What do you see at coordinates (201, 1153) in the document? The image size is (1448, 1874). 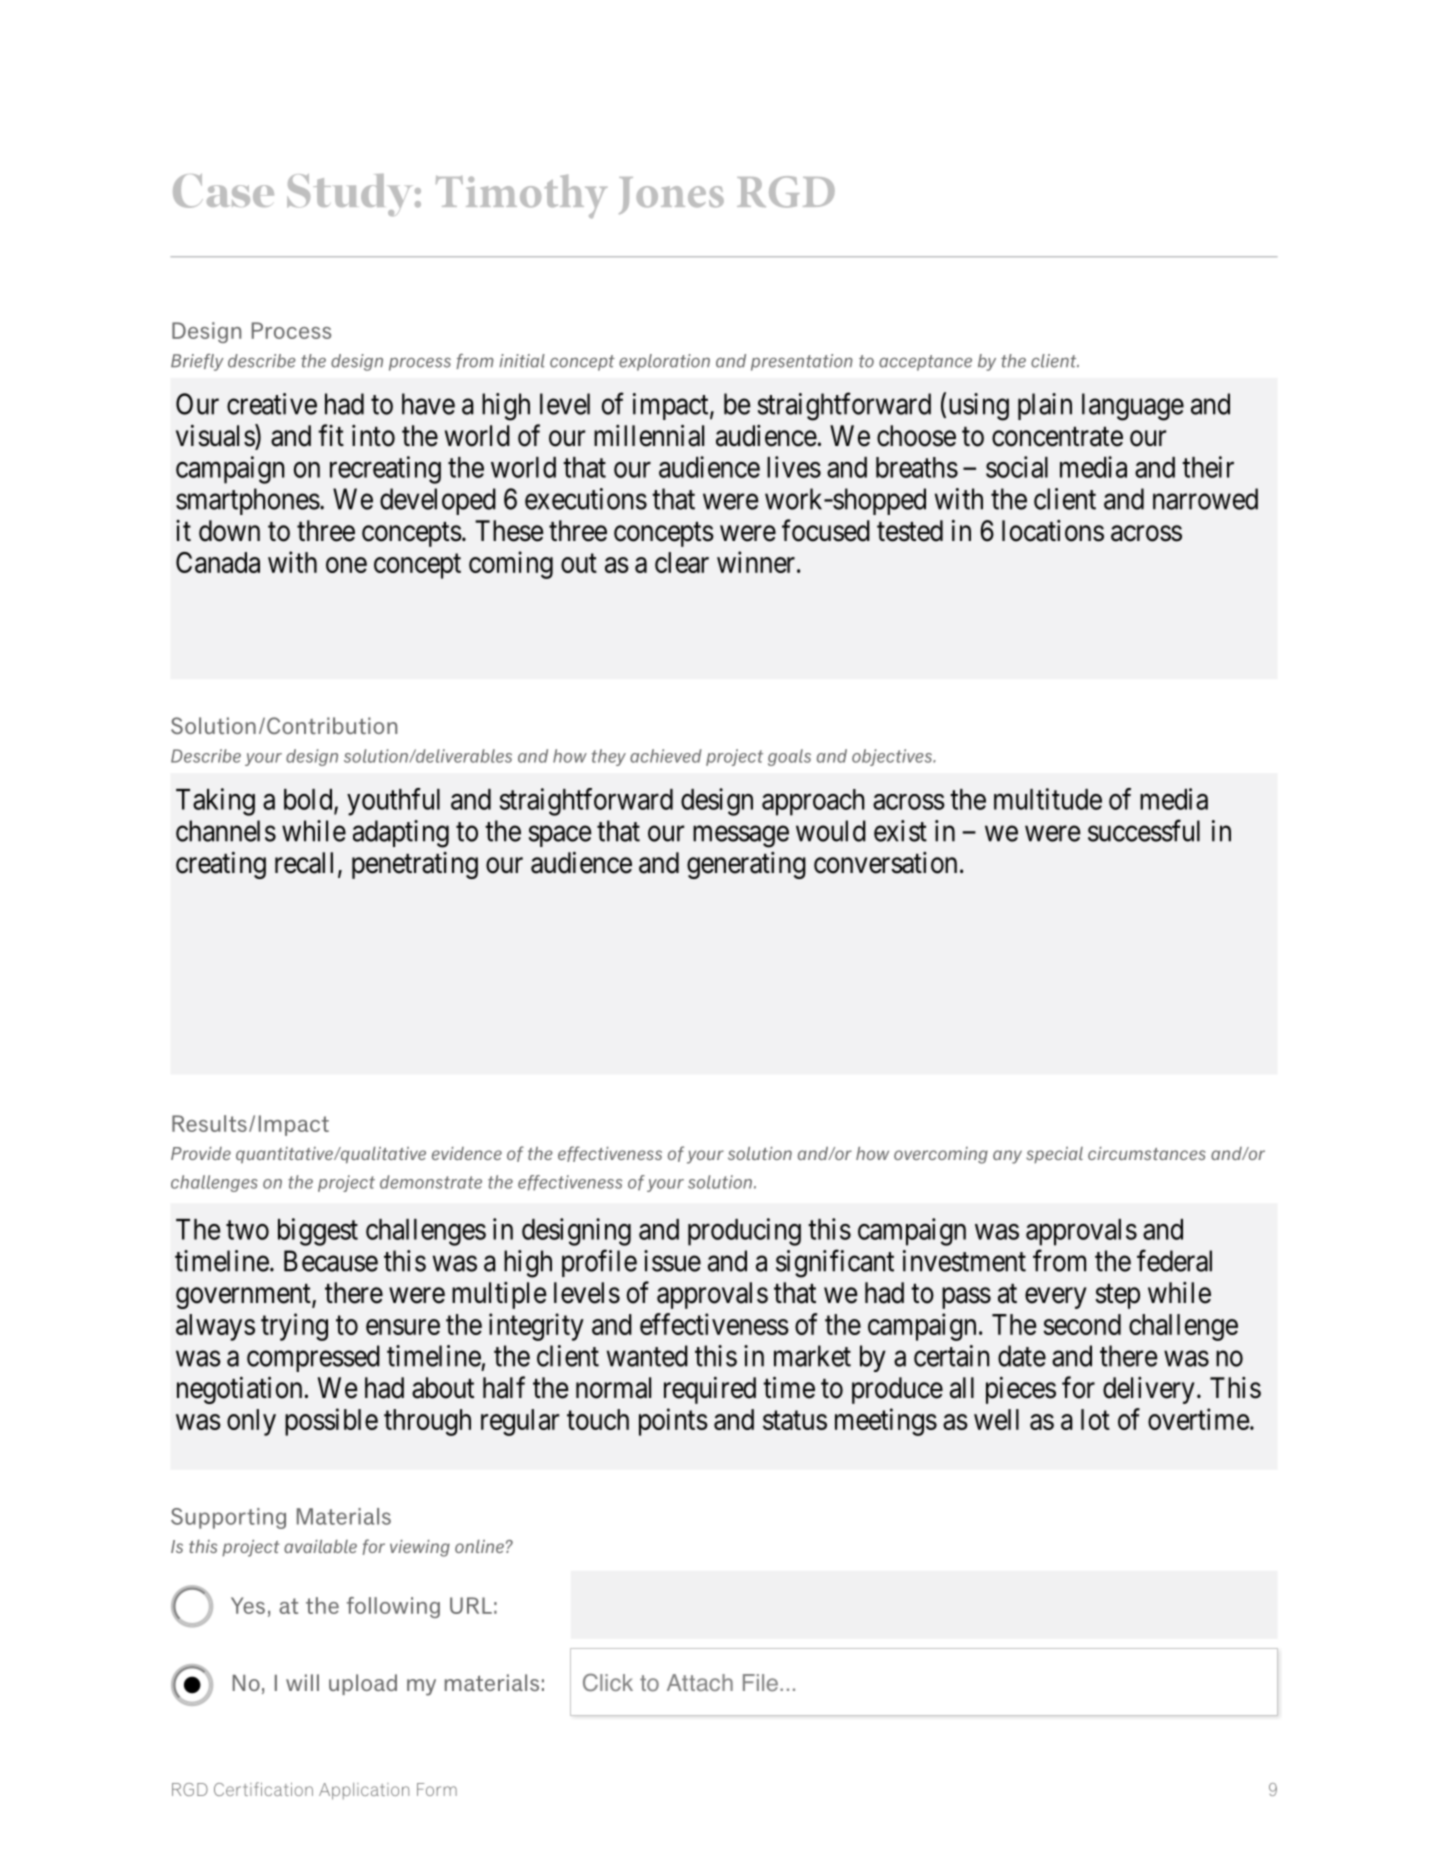 I see `Provide` at bounding box center [201, 1153].
